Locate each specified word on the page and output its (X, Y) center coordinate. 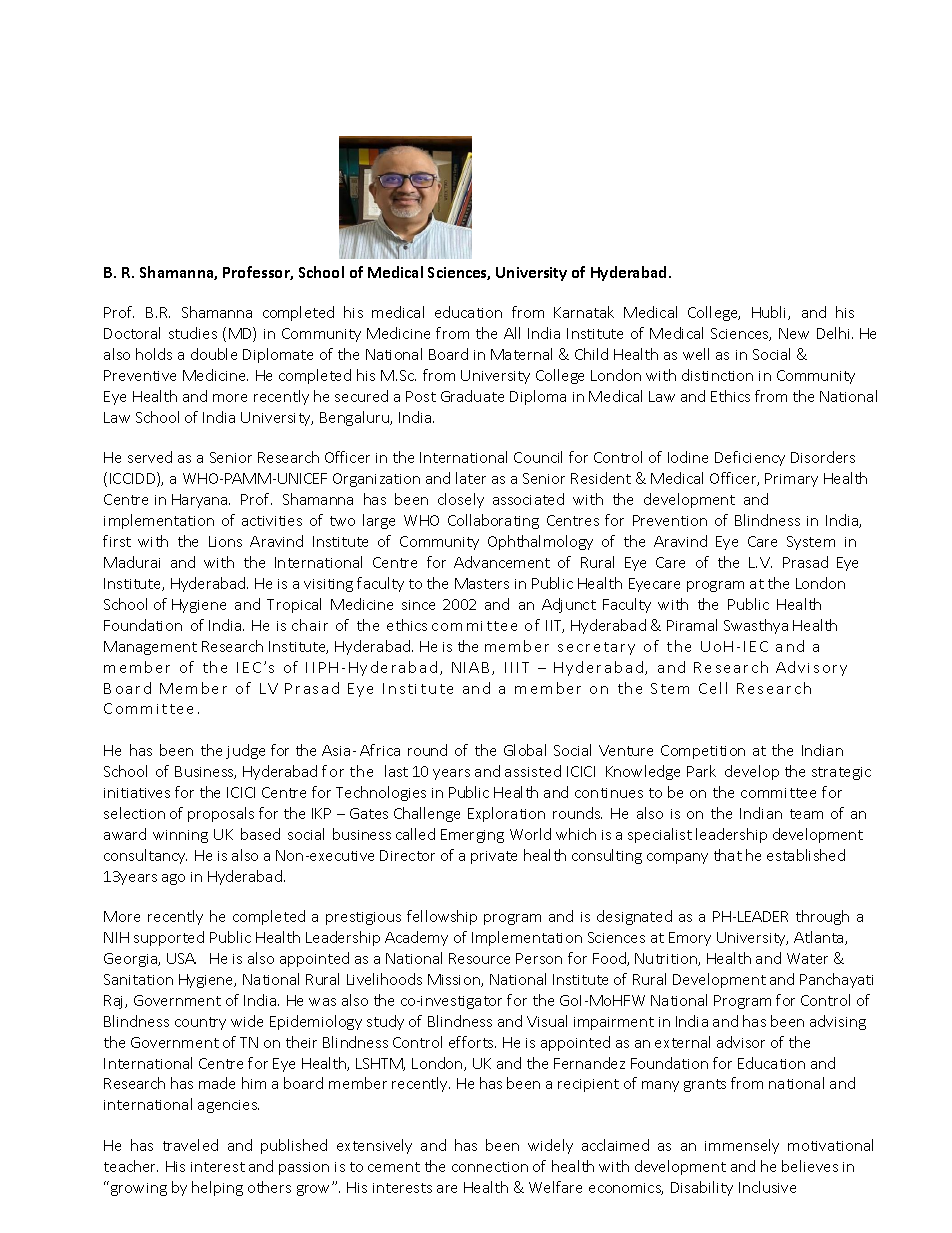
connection (490, 1167)
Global (525, 750)
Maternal (521, 354)
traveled (190, 1145)
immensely (742, 1146)
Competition (703, 752)
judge (245, 751)
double (214, 354)
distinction (717, 375)
